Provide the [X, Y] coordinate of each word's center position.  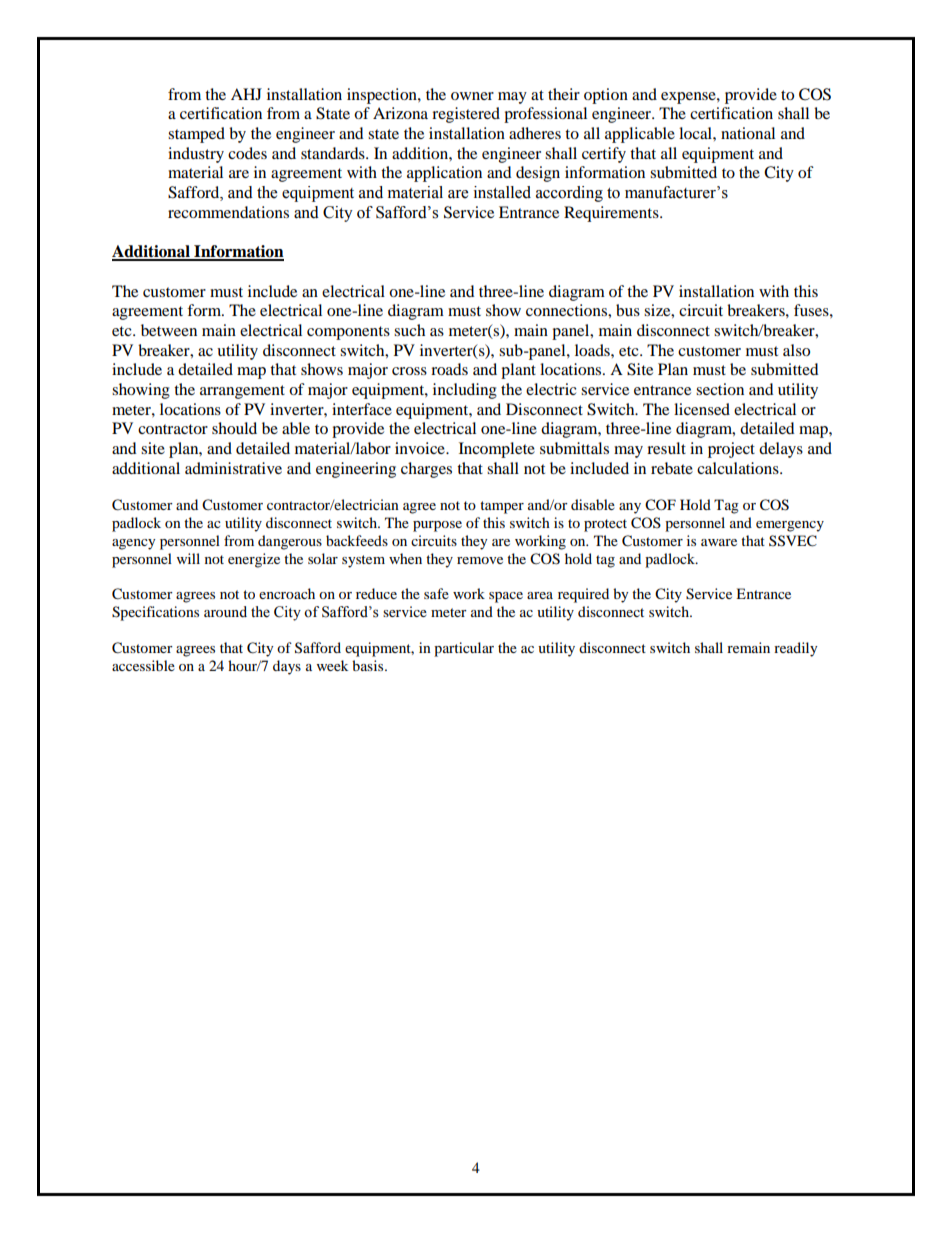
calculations [739, 468]
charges [426, 470]
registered [466, 115]
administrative [233, 468]
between [169, 330]
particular [464, 649]
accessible [143, 665]
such [409, 330]
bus [628, 310]
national [748, 133]
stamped [196, 135]
